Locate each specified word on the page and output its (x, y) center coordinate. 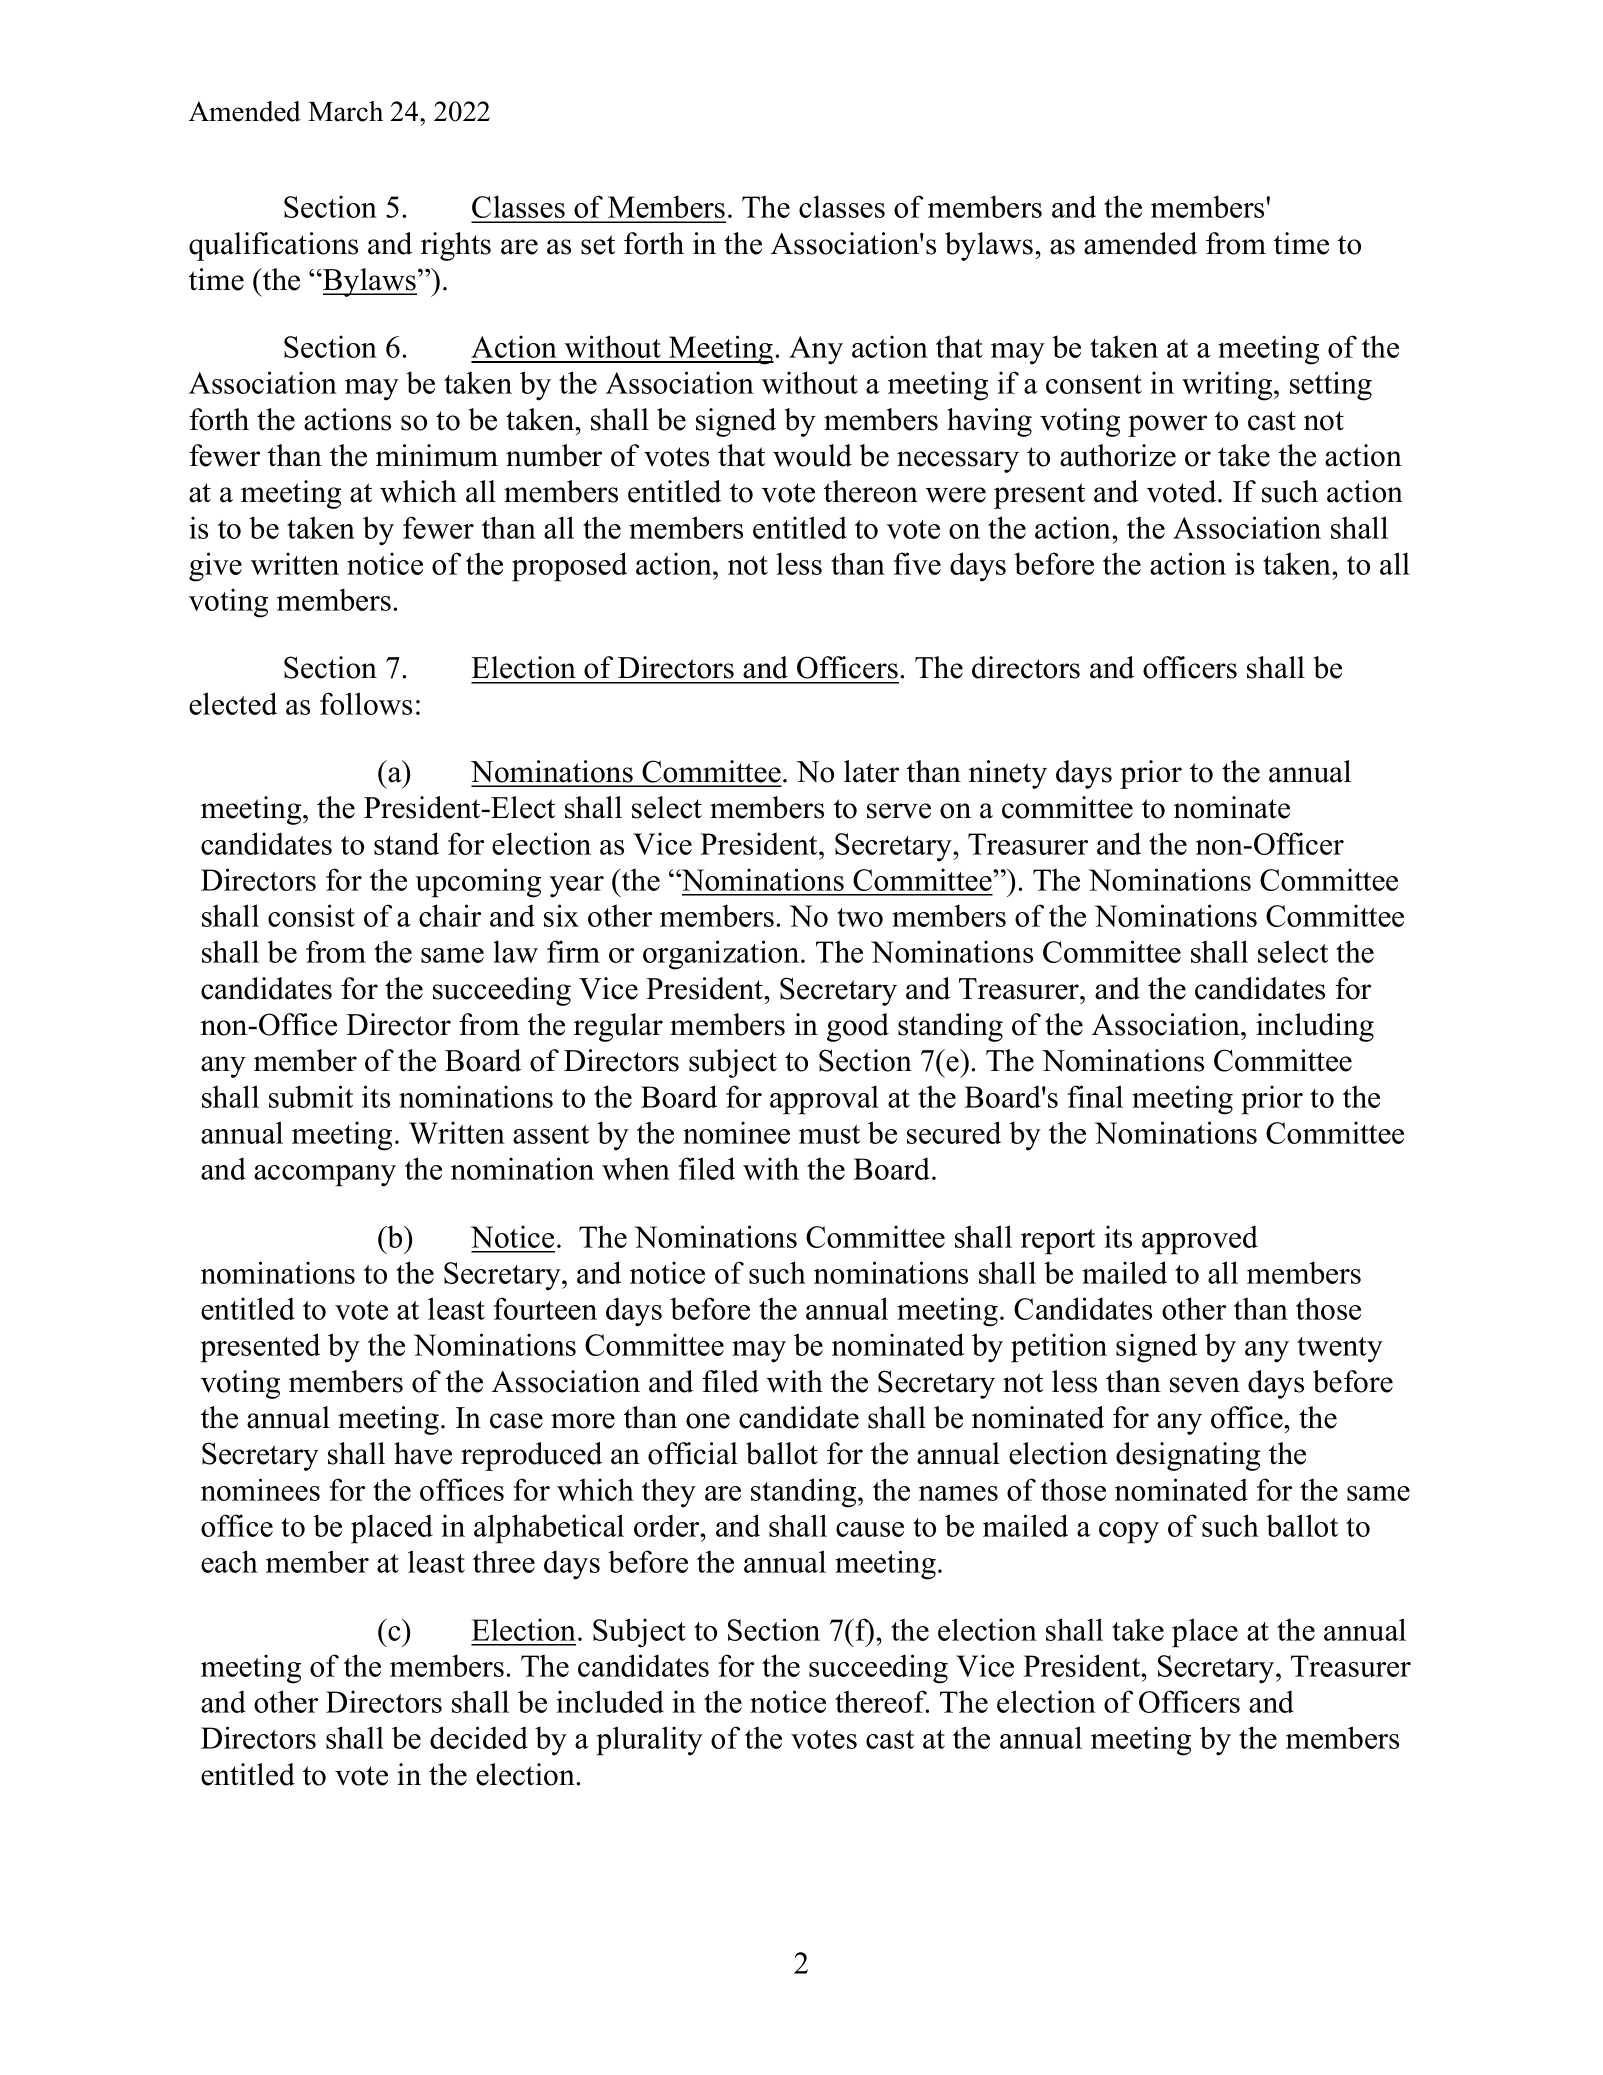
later (871, 771)
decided (479, 1737)
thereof (882, 1701)
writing (1228, 386)
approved (1200, 1240)
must (829, 1134)
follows (366, 703)
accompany (325, 1176)
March (345, 111)
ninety (1008, 774)
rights (456, 246)
